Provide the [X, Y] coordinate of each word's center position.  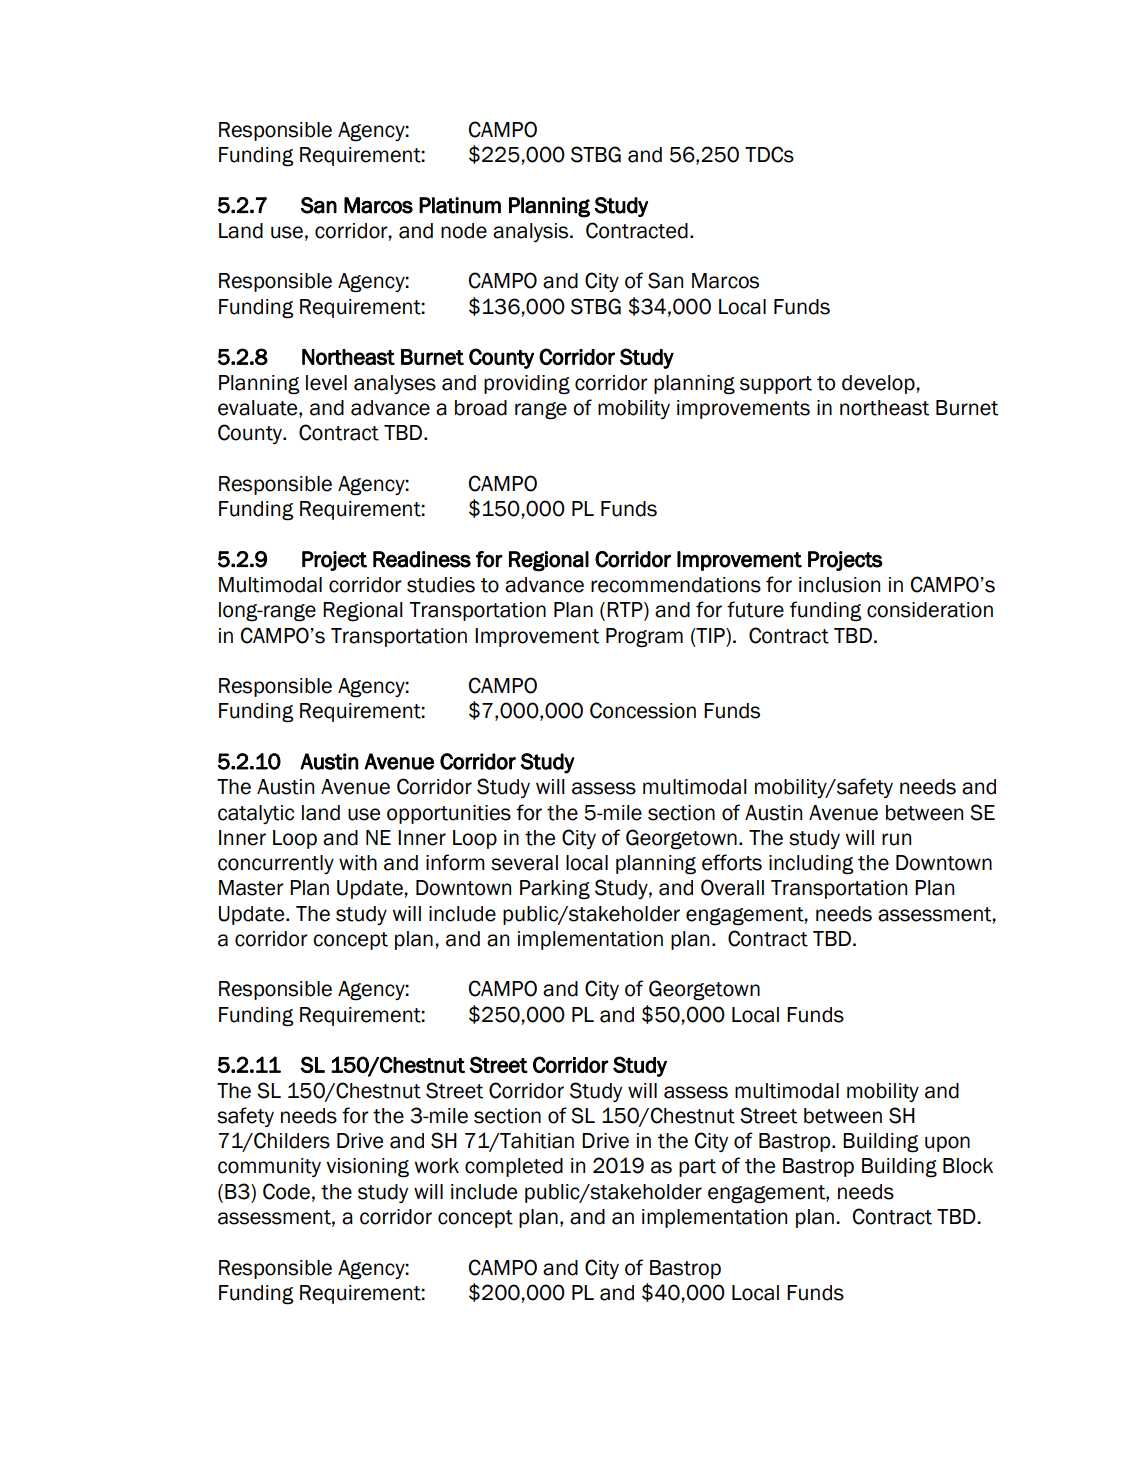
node [464, 231]
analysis [532, 232]
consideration [930, 610]
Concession [643, 710]
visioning [367, 1168]
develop [878, 384]
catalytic [256, 814]
